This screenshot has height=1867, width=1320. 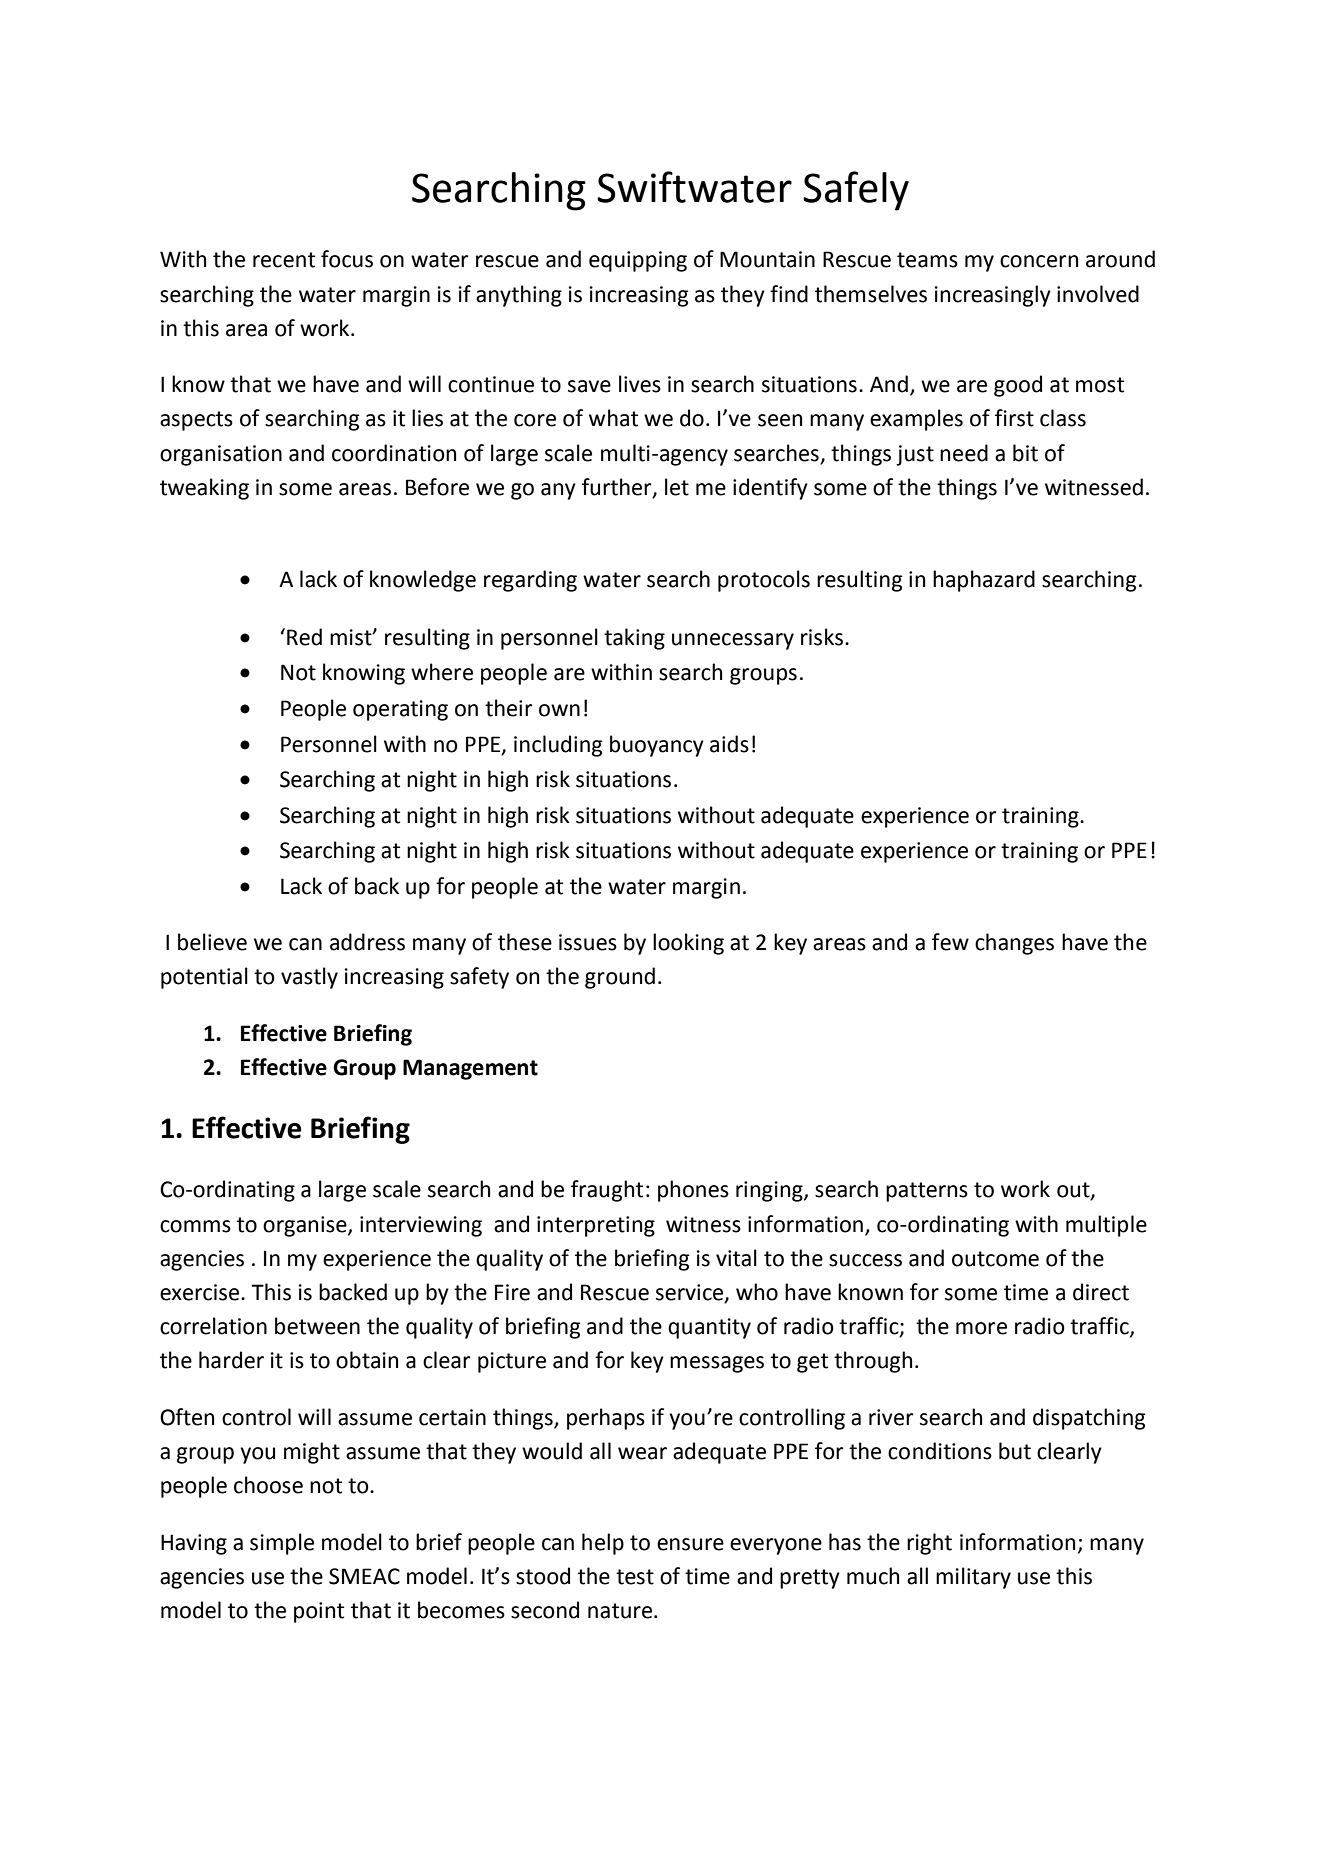 I want to click on haphazard, so click(x=984, y=581).
